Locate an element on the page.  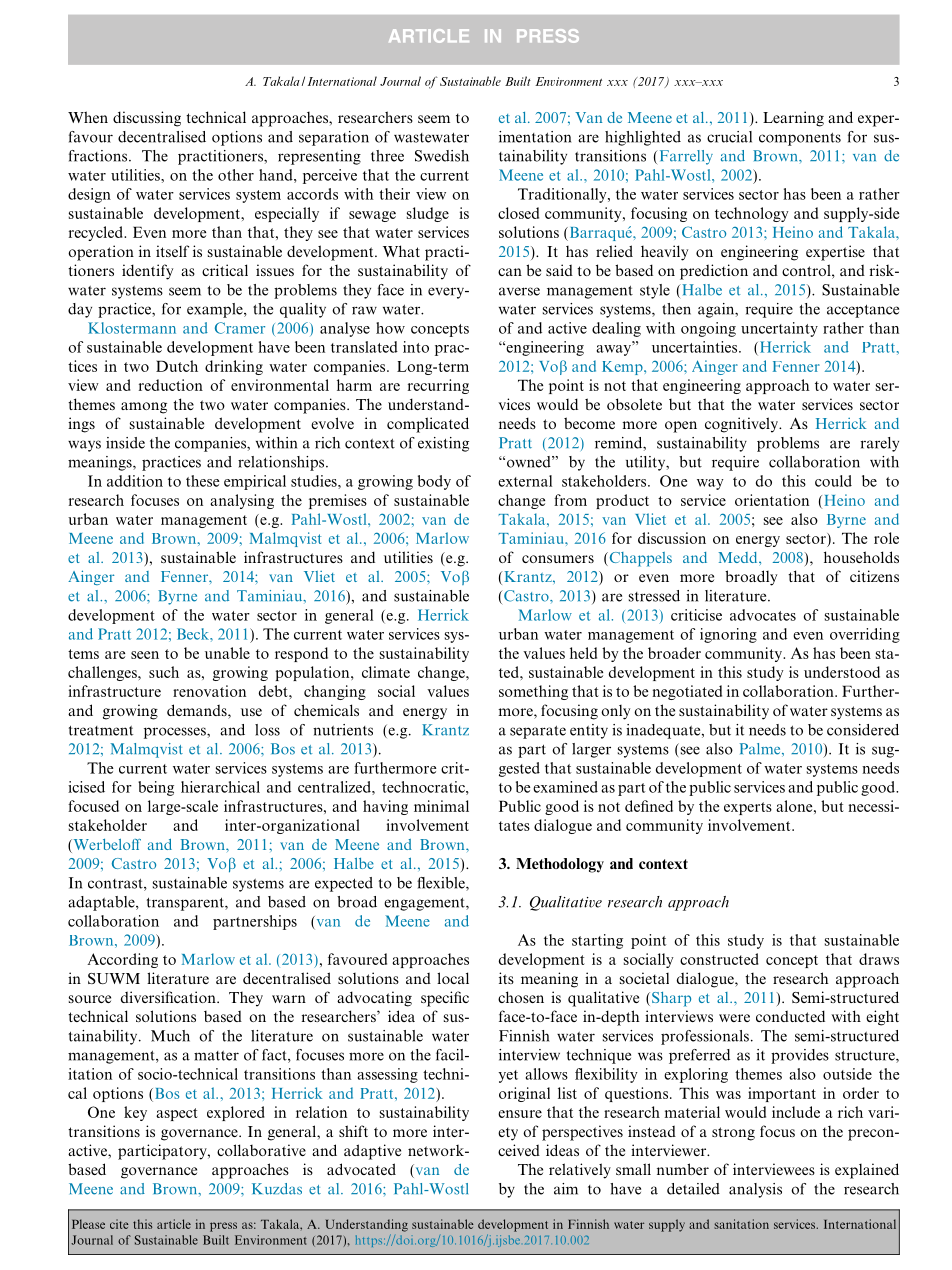
constructed is located at coordinates (719, 959).
